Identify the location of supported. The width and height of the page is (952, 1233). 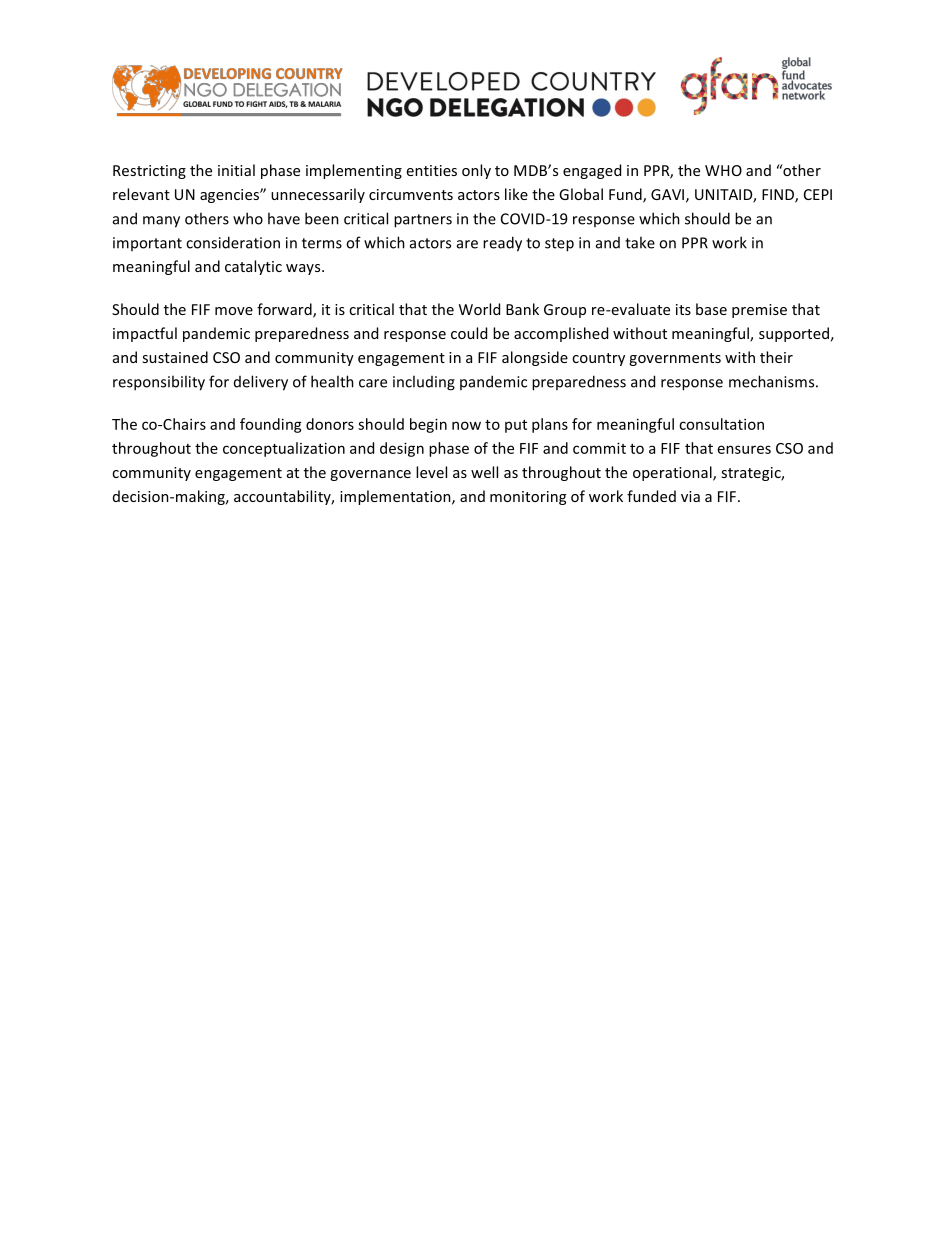
(794, 334).
